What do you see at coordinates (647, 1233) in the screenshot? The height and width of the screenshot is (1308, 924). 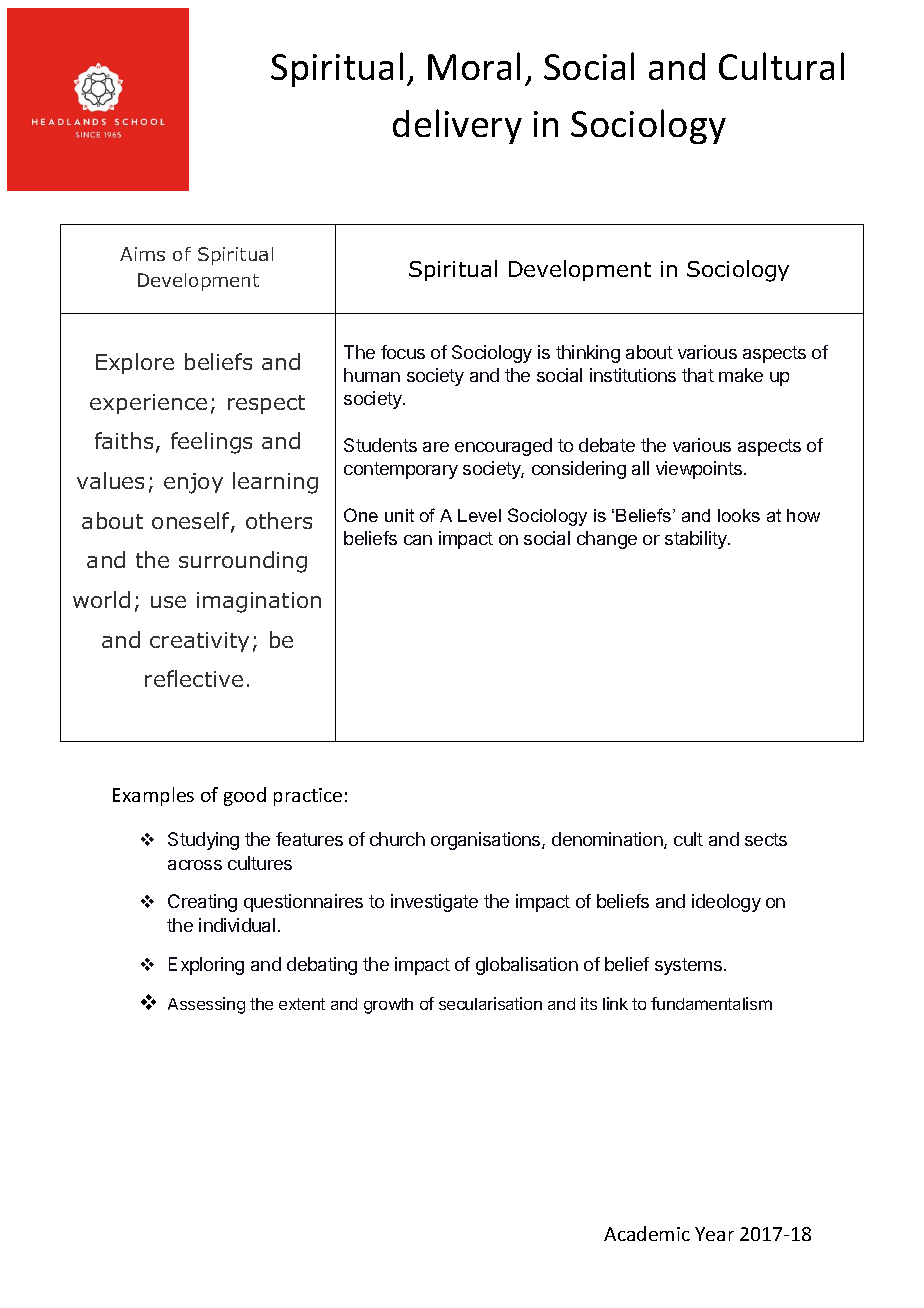 I see `Academic` at bounding box center [647, 1233].
